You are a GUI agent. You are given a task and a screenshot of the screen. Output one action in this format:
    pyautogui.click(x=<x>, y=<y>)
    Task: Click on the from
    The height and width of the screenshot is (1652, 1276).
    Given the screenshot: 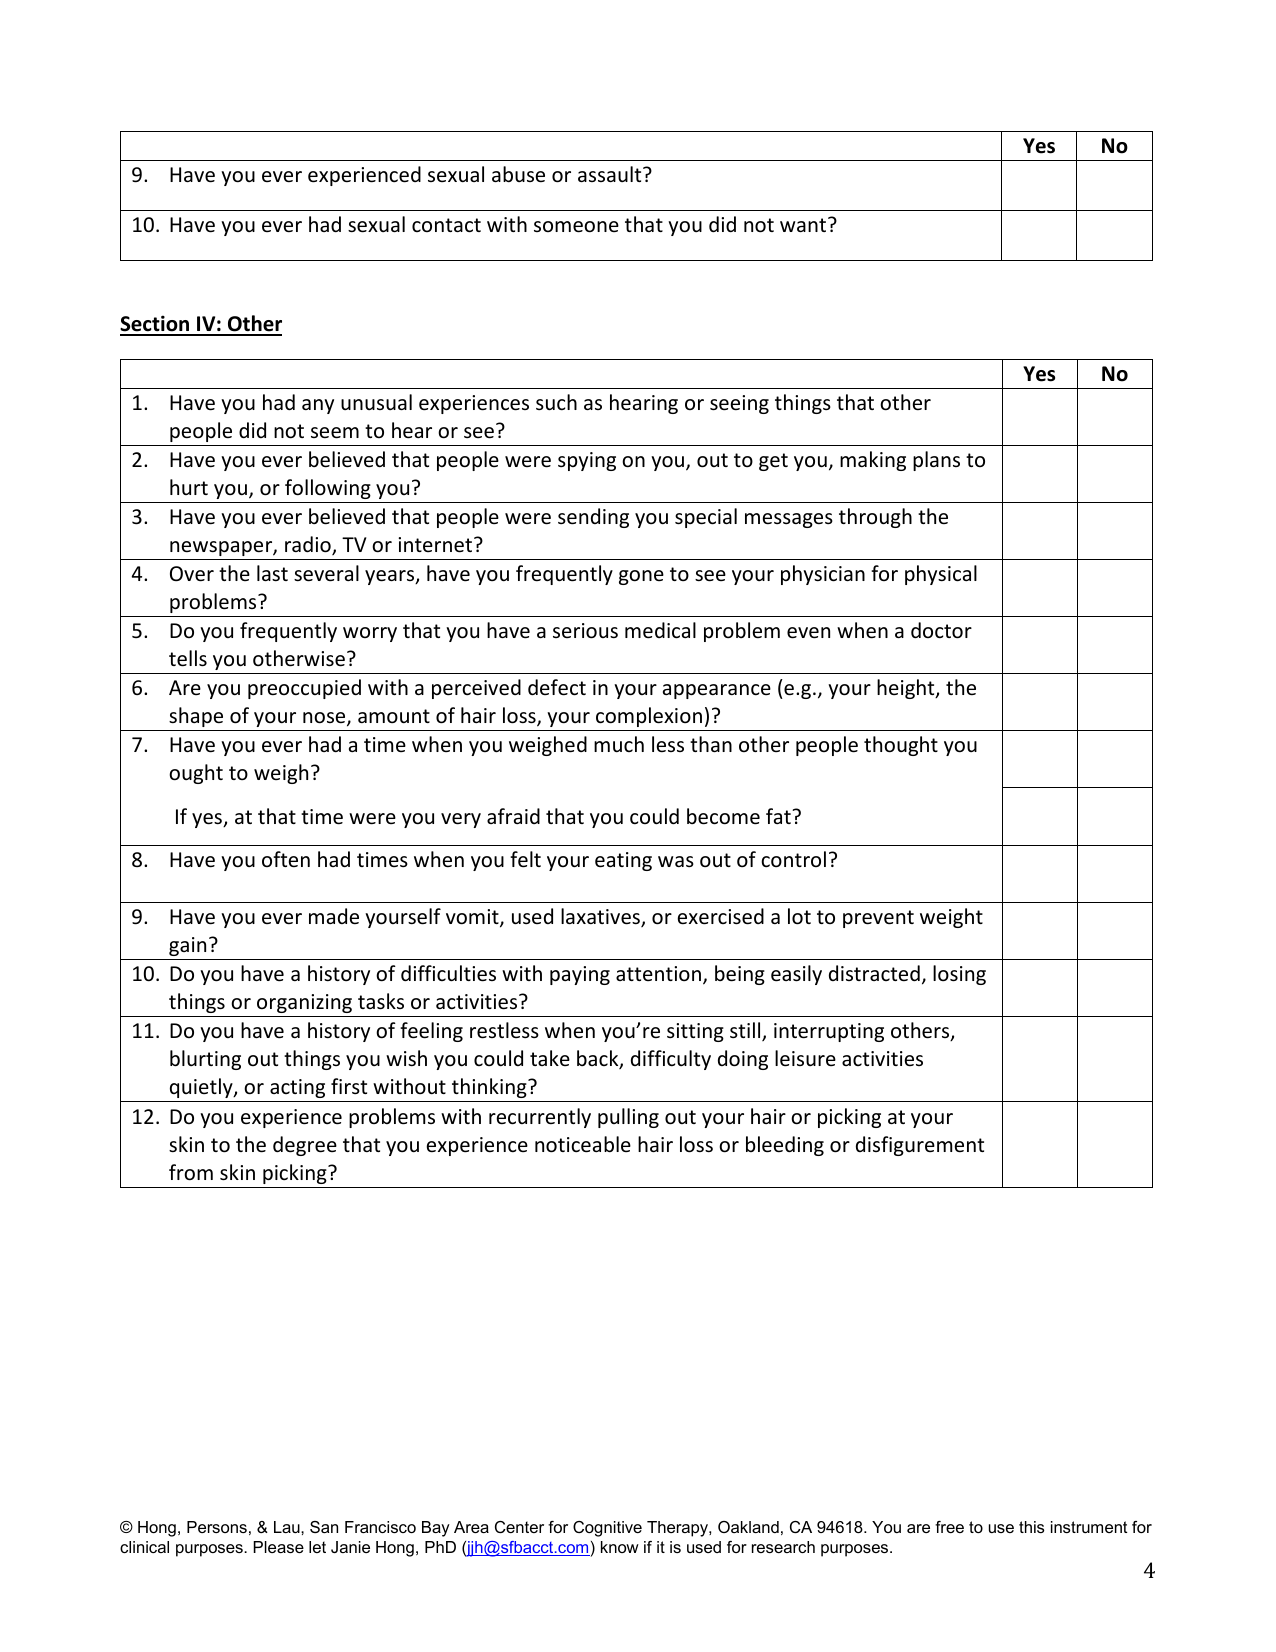 What is the action you would take?
    pyautogui.click(x=191, y=1172)
